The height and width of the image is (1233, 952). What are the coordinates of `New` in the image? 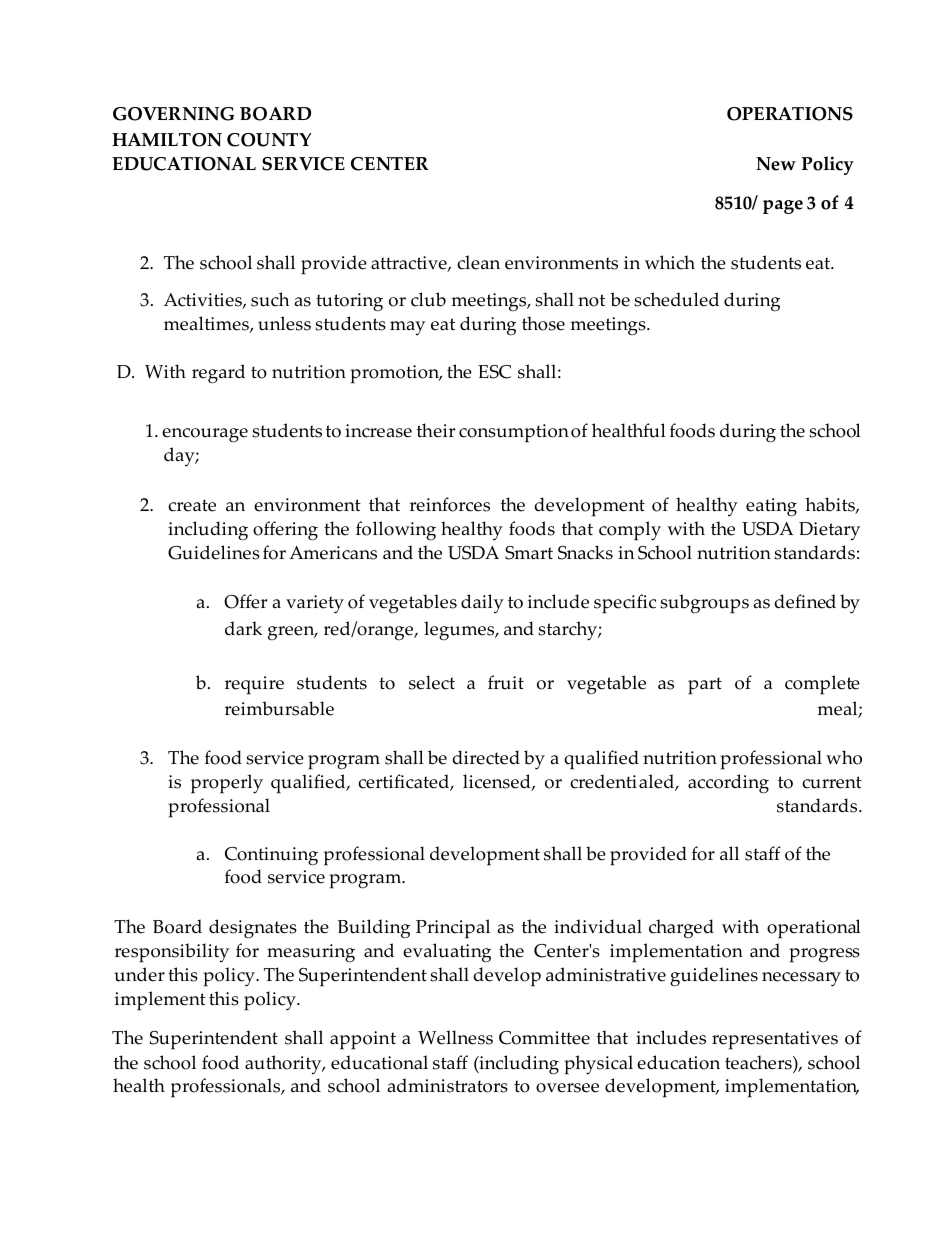 It's located at (776, 164).
